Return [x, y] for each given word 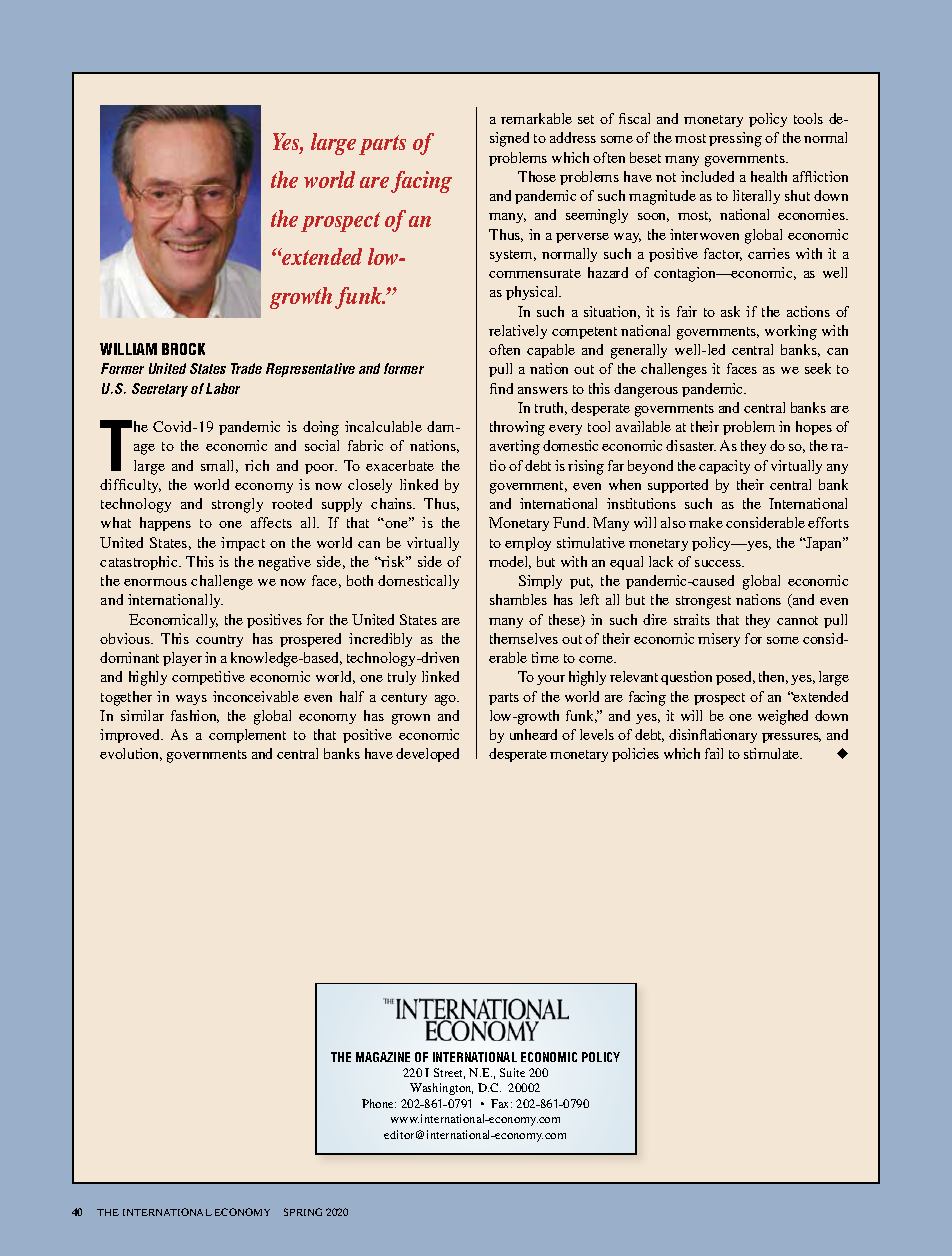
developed [427, 755]
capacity [724, 467]
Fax [501, 1103]
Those [537, 176]
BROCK [183, 349]
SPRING [303, 1212]
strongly [237, 505]
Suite [512, 1072]
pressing [735, 139]
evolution [131, 754]
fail [714, 753]
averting [515, 447]
